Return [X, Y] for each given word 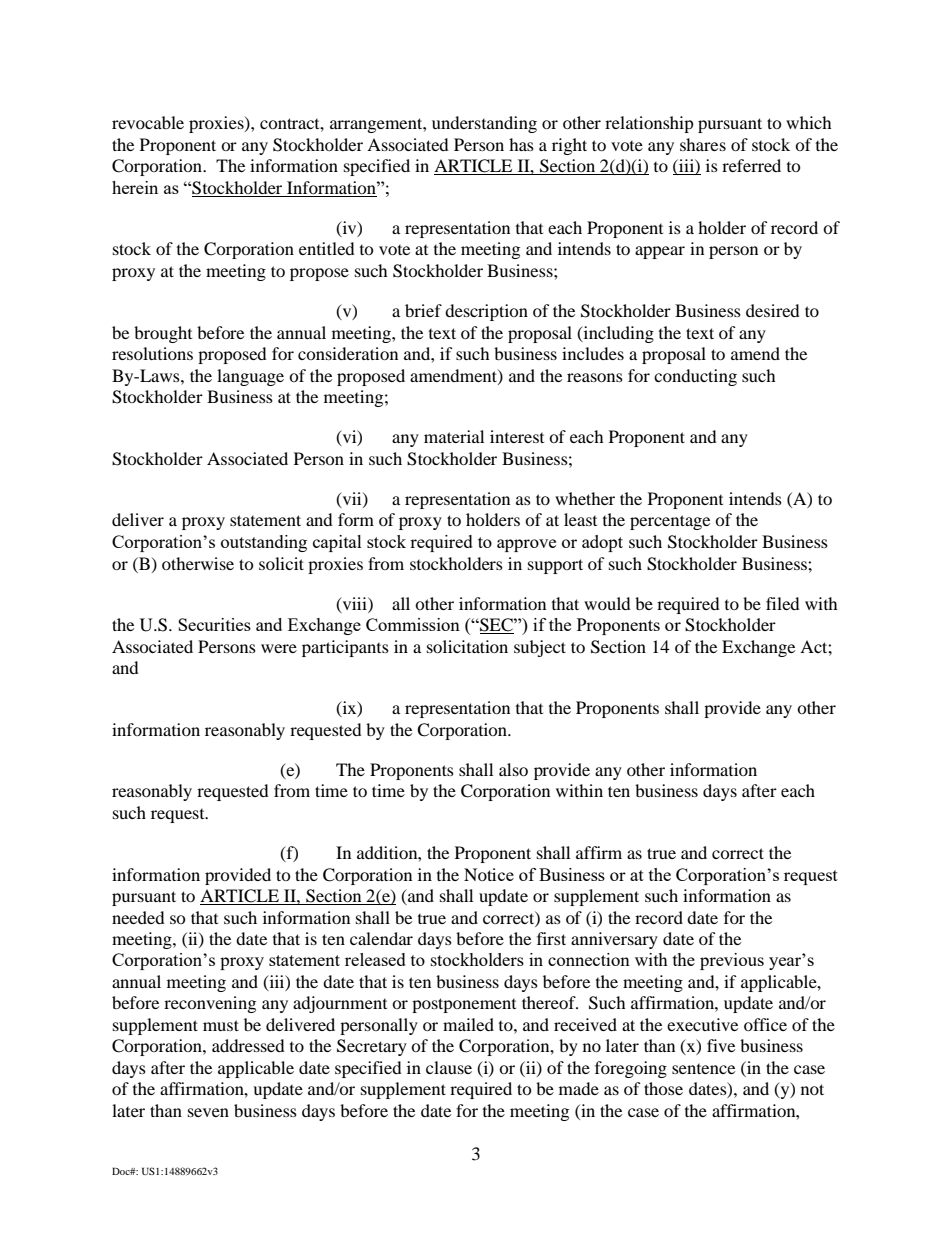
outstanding [264, 543]
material [454, 436]
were [279, 648]
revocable [148, 122]
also [513, 769]
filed [783, 603]
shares [703, 144]
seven [208, 1112]
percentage [670, 522]
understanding [484, 124]
